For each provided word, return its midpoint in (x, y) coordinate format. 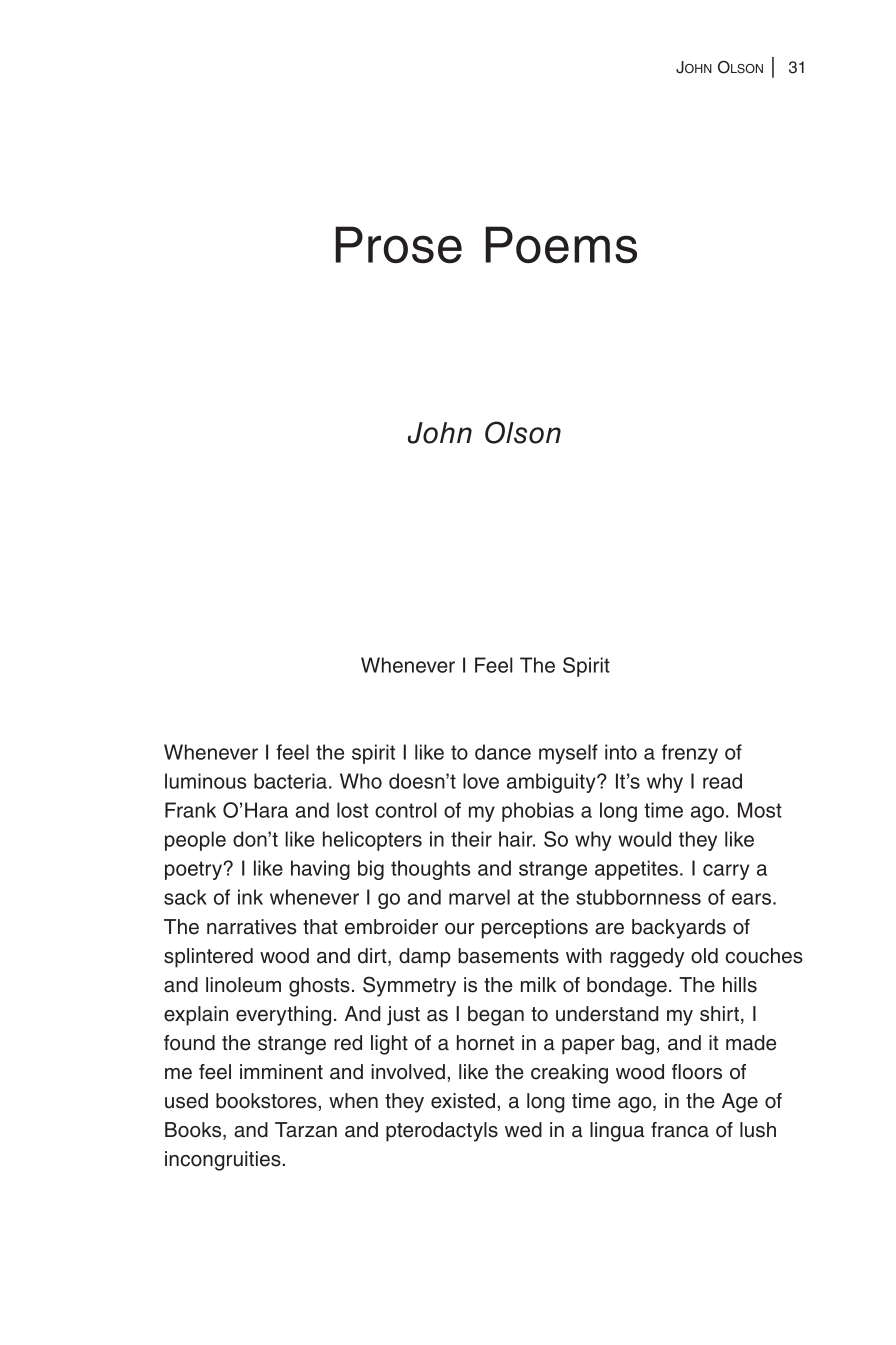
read (722, 781)
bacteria (290, 781)
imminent (281, 1072)
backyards (679, 929)
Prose (398, 245)
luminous (205, 781)
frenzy (690, 754)
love (481, 781)
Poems (561, 245)
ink (250, 897)
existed (463, 1101)
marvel (479, 897)
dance (503, 752)
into (621, 752)
